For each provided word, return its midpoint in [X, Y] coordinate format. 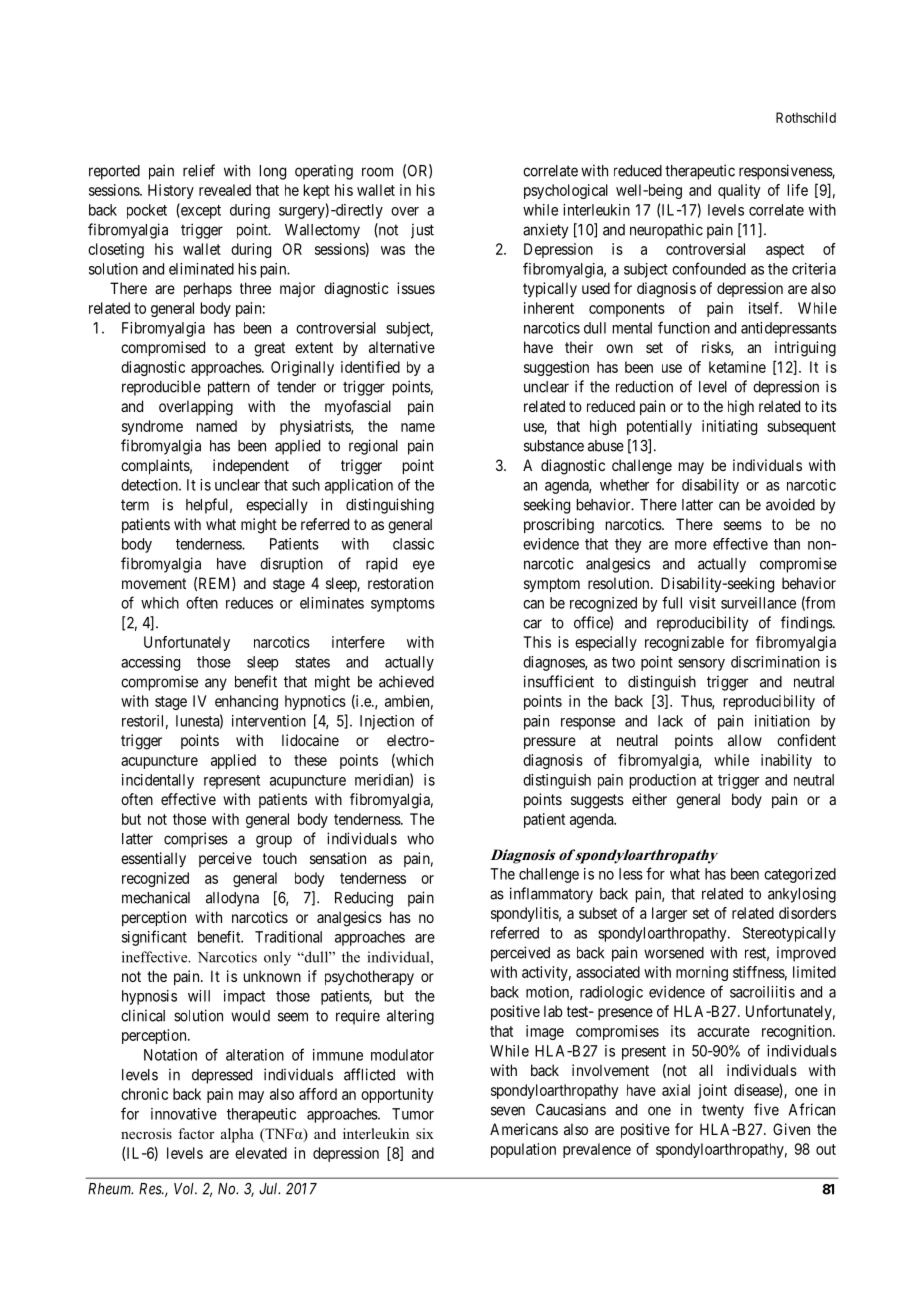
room [377, 172]
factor [196, 1133]
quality [739, 191]
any [216, 684]
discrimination [775, 662]
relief [199, 170]
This [537, 642]
